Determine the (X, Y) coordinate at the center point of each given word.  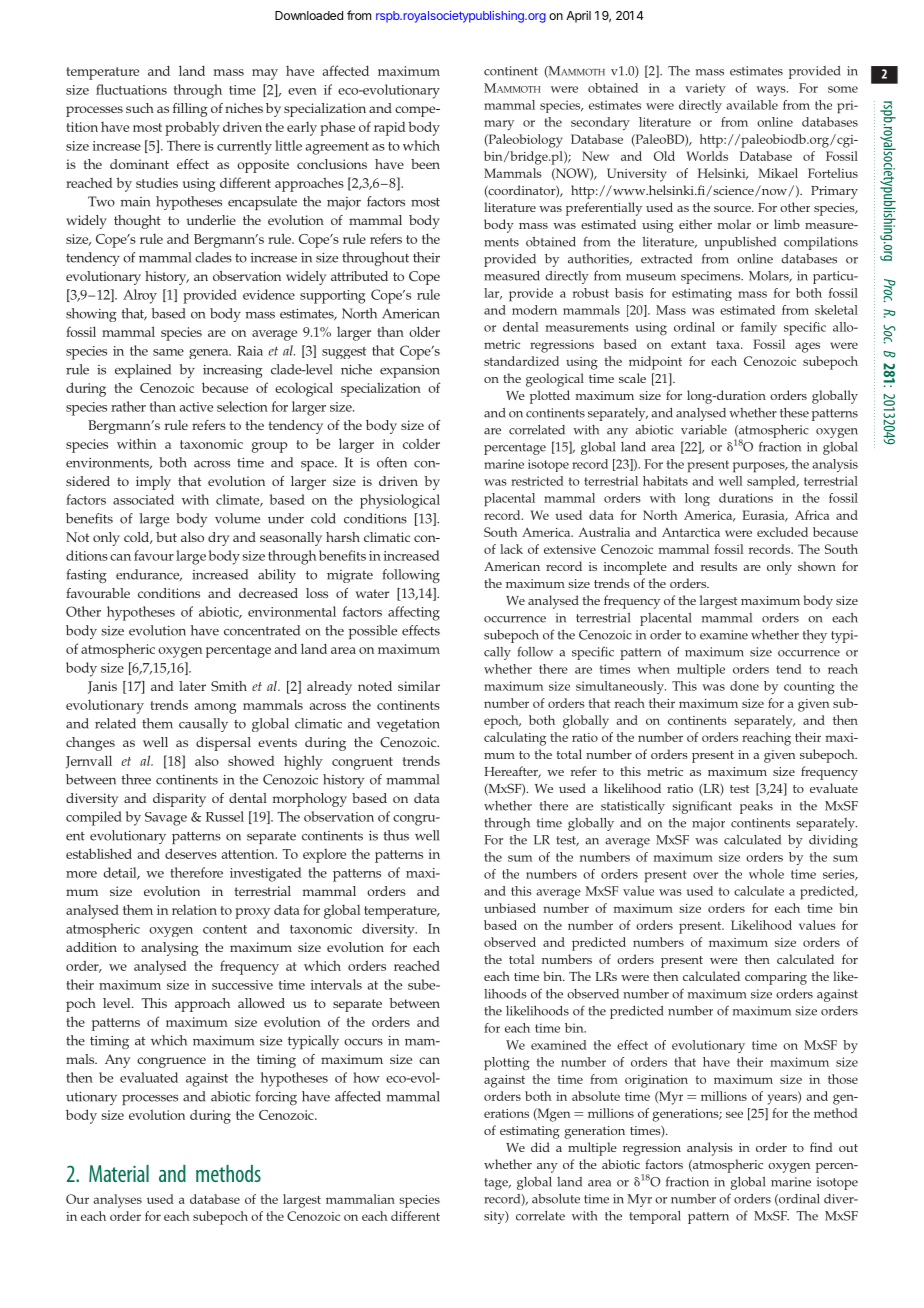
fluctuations (131, 89)
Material (119, 1173)
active (196, 407)
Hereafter (512, 772)
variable (704, 430)
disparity (179, 800)
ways (772, 91)
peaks (756, 807)
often (392, 462)
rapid (390, 129)
